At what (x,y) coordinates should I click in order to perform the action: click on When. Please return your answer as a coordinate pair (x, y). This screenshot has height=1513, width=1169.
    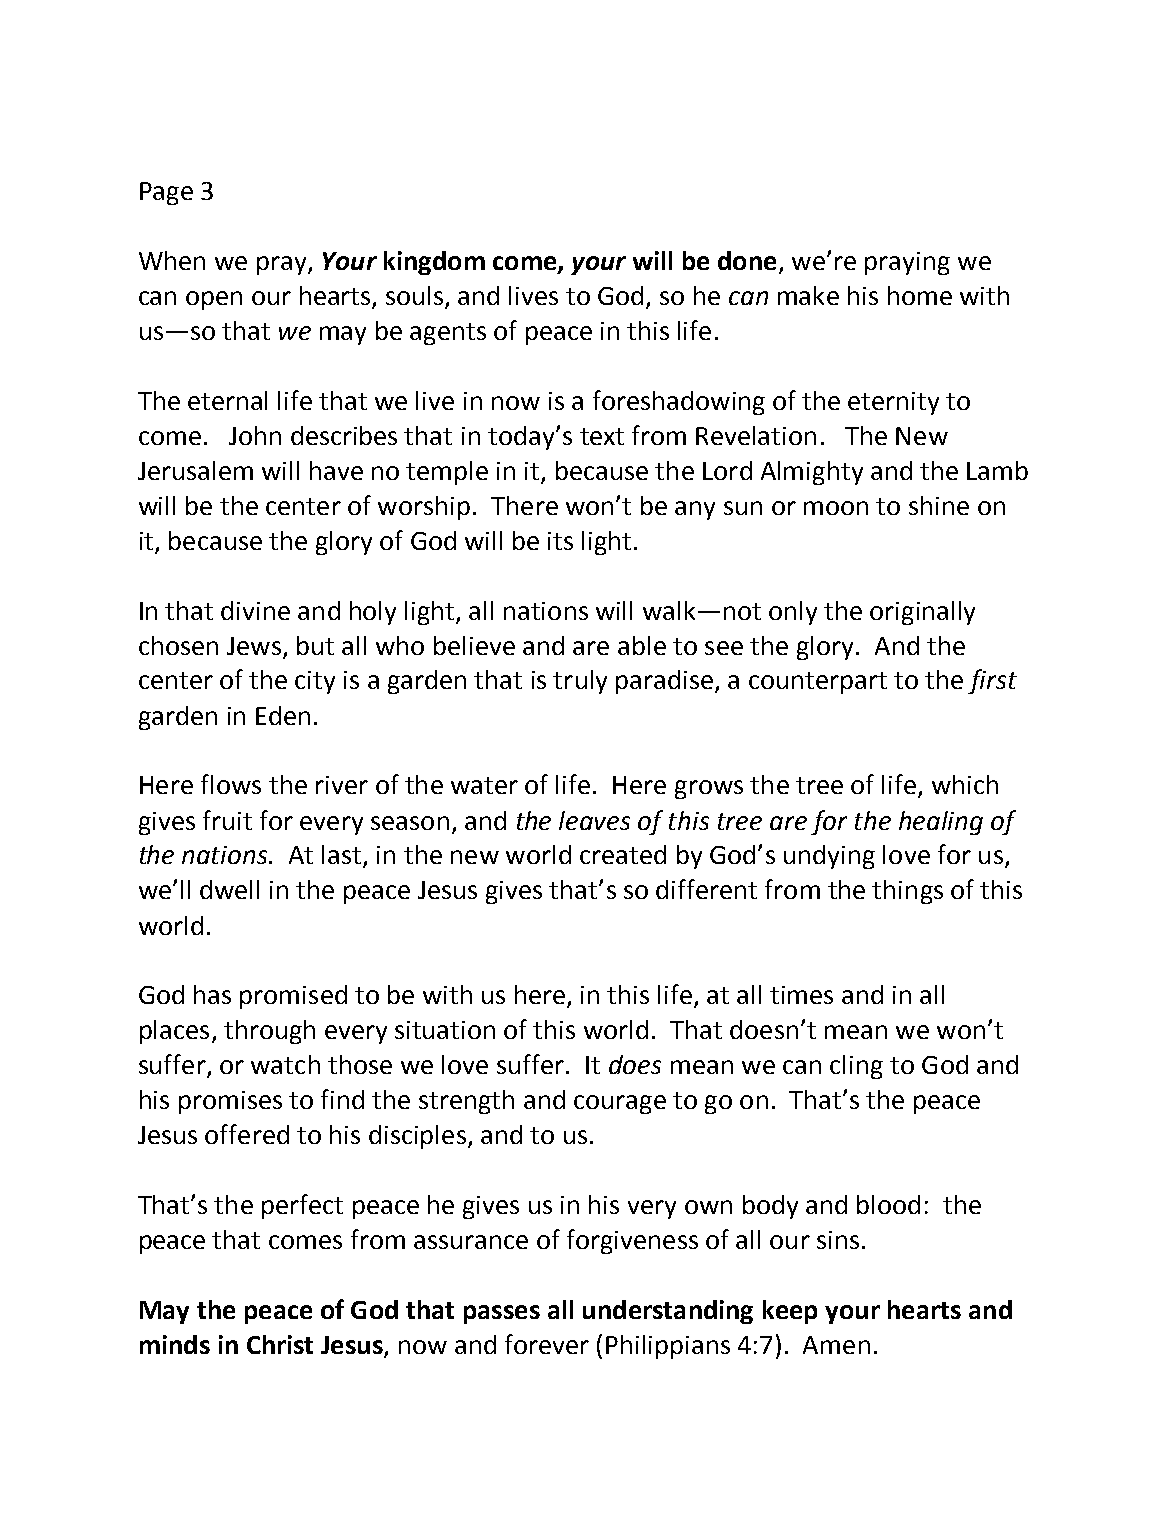
    Looking at the image, I should click on (172, 260).
